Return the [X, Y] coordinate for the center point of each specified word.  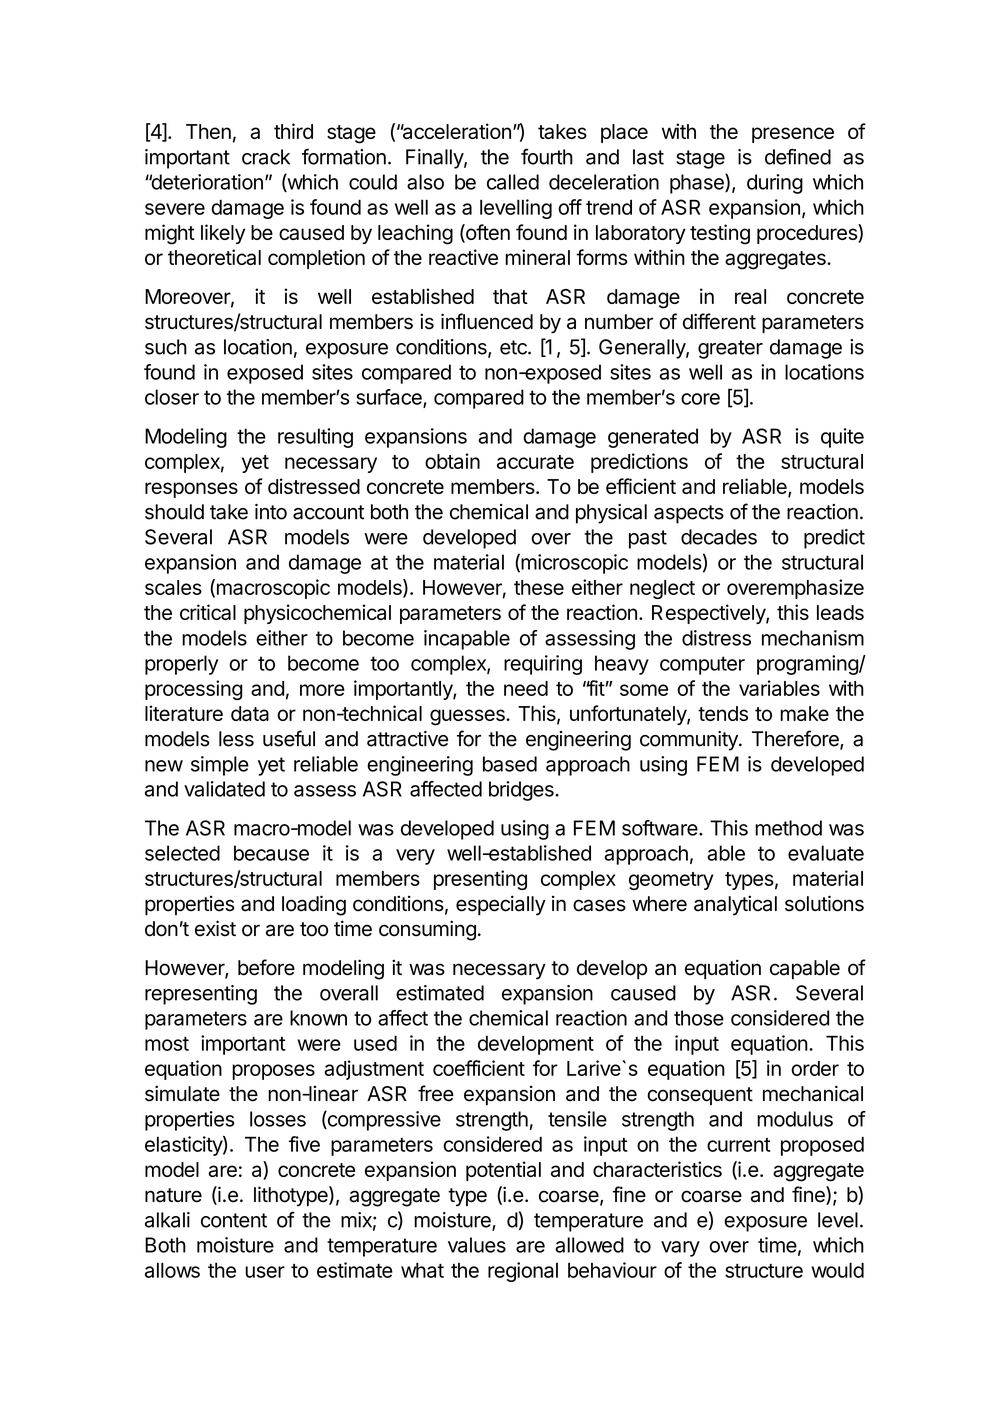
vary [680, 1249]
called [513, 182]
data [250, 713]
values [477, 1245]
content [234, 1220]
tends [723, 713]
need [526, 688]
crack [266, 157]
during [775, 184]
